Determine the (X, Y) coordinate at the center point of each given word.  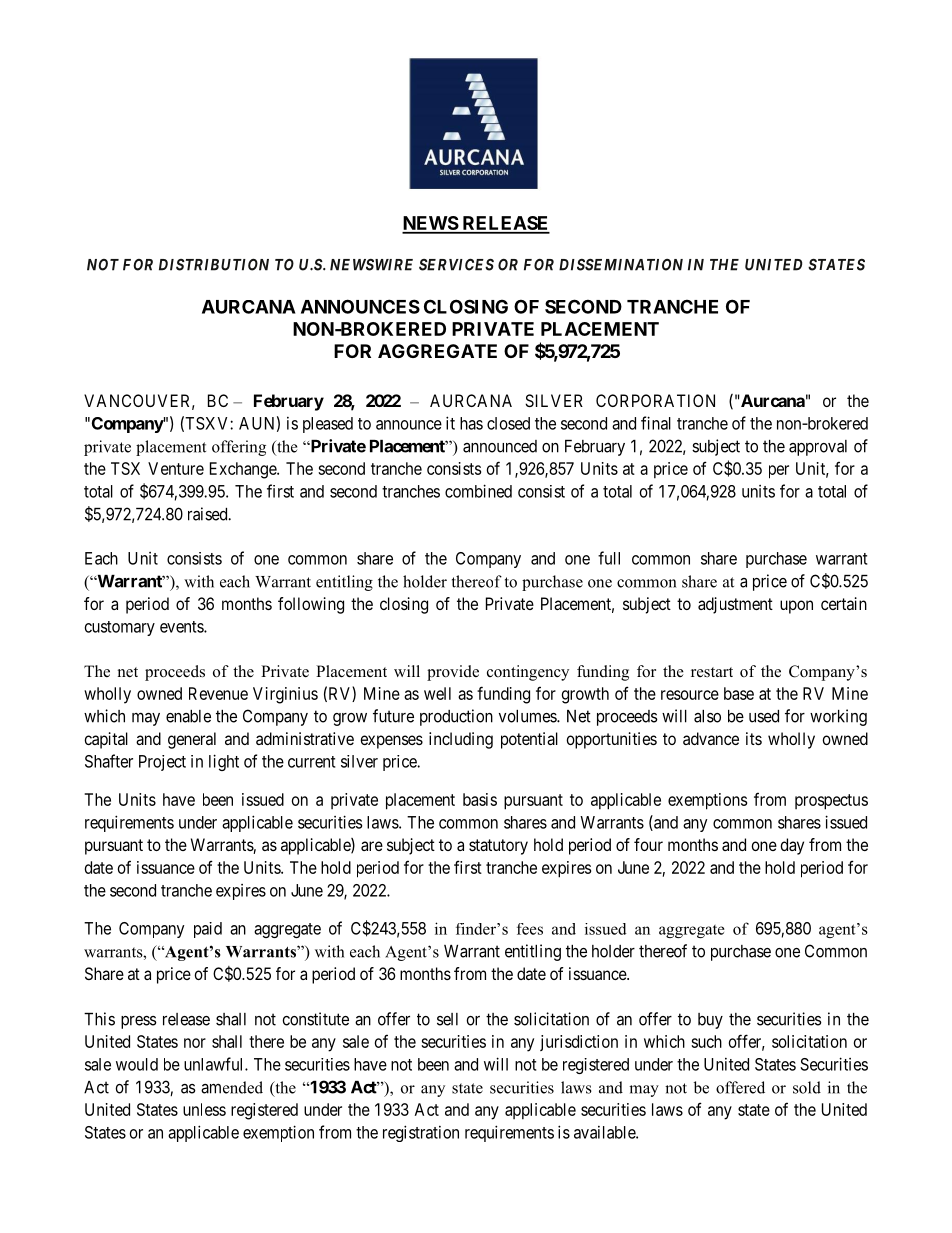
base (739, 693)
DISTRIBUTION (214, 264)
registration (421, 1133)
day (792, 846)
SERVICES (456, 264)
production (456, 717)
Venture (176, 468)
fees (530, 929)
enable (188, 716)
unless (204, 1109)
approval (818, 448)
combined (478, 491)
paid (208, 930)
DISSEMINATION (621, 265)
